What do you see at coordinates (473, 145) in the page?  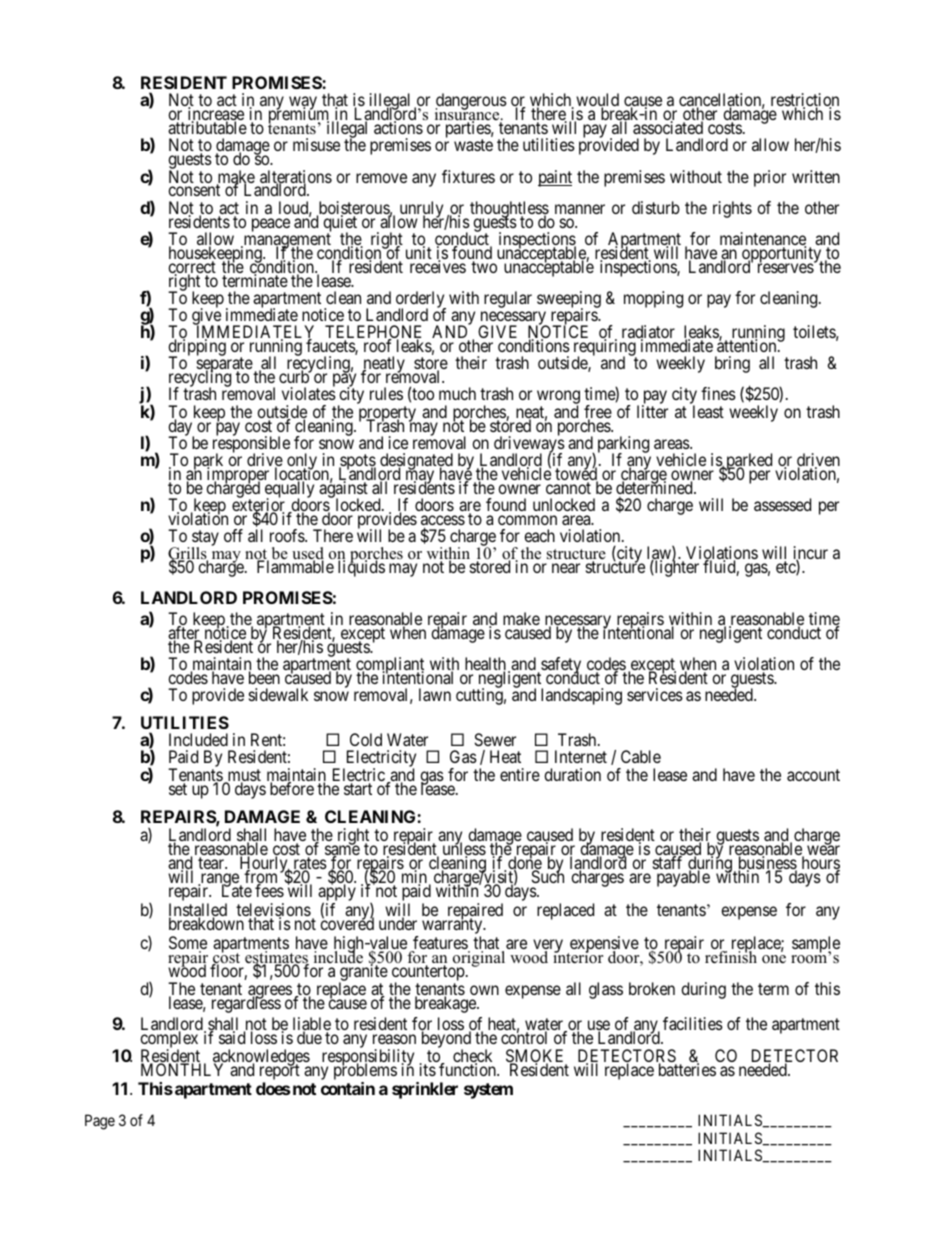 I see `waste` at bounding box center [473, 145].
